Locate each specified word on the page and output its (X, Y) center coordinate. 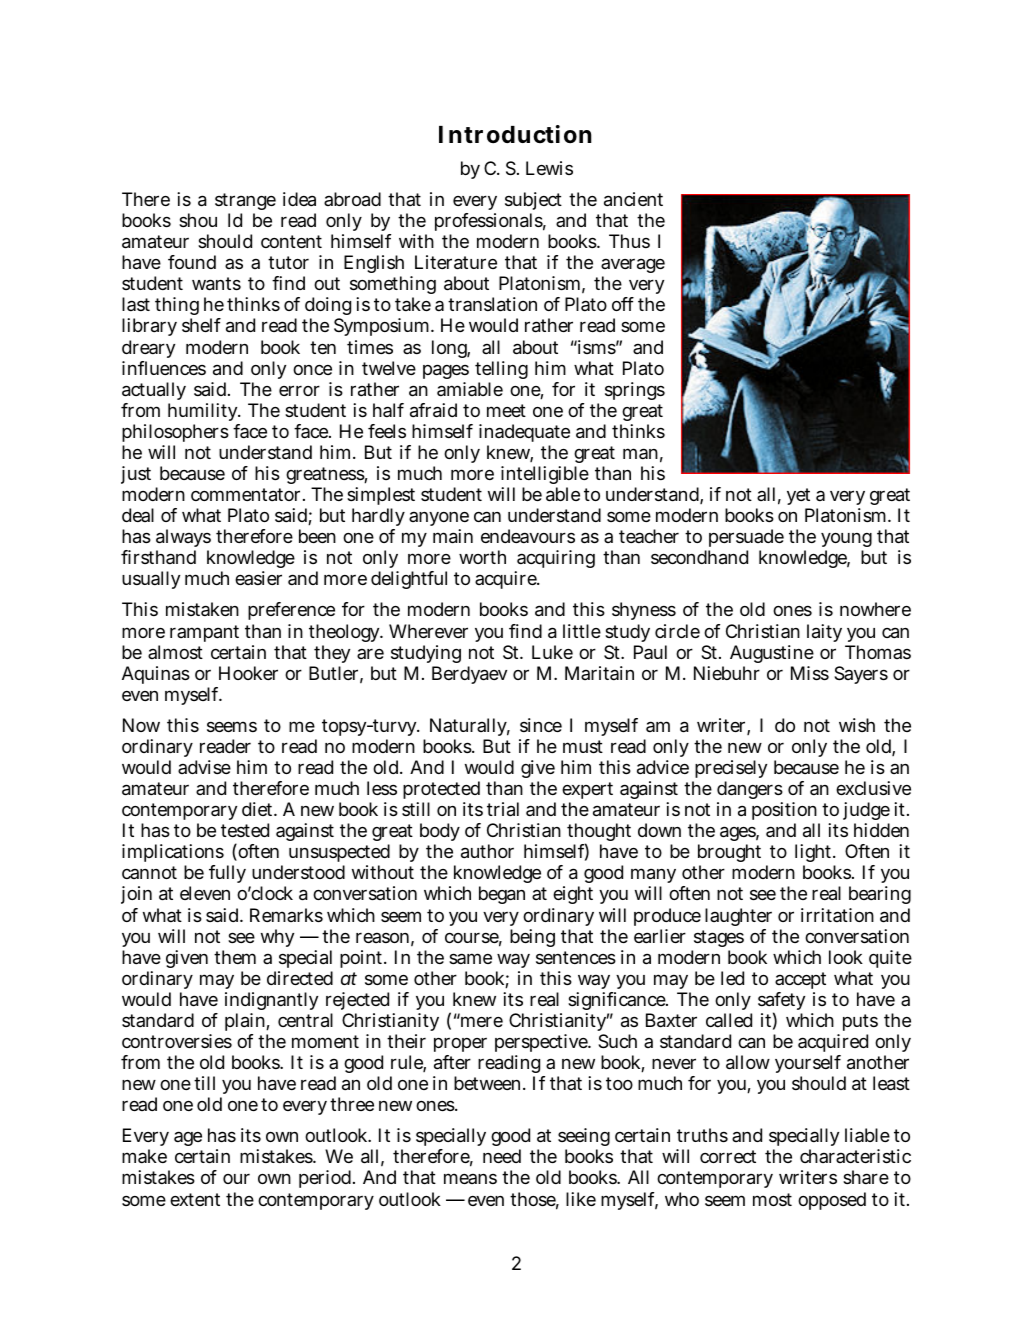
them (235, 957)
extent (195, 1199)
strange (245, 203)
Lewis (549, 168)
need (502, 1156)
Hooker (248, 673)
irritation (837, 915)
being (532, 938)
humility (204, 412)
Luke (552, 652)
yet (799, 498)
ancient (633, 199)
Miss (810, 673)
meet (506, 410)
